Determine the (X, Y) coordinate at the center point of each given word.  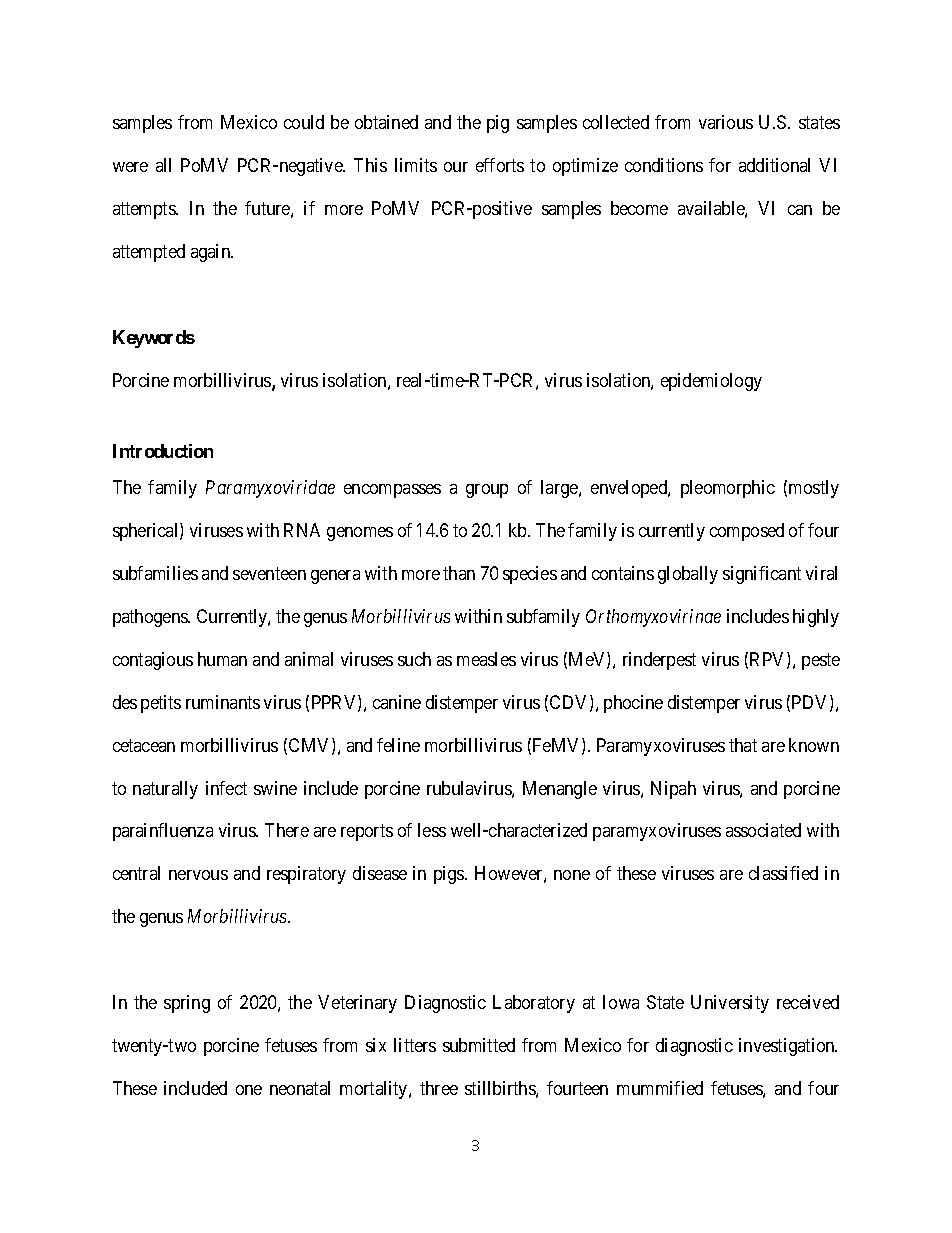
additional (774, 165)
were (130, 167)
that (743, 745)
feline (398, 745)
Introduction (163, 451)
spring (187, 1004)
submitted (479, 1045)
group (487, 491)
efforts (500, 165)
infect (226, 788)
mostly (814, 489)
